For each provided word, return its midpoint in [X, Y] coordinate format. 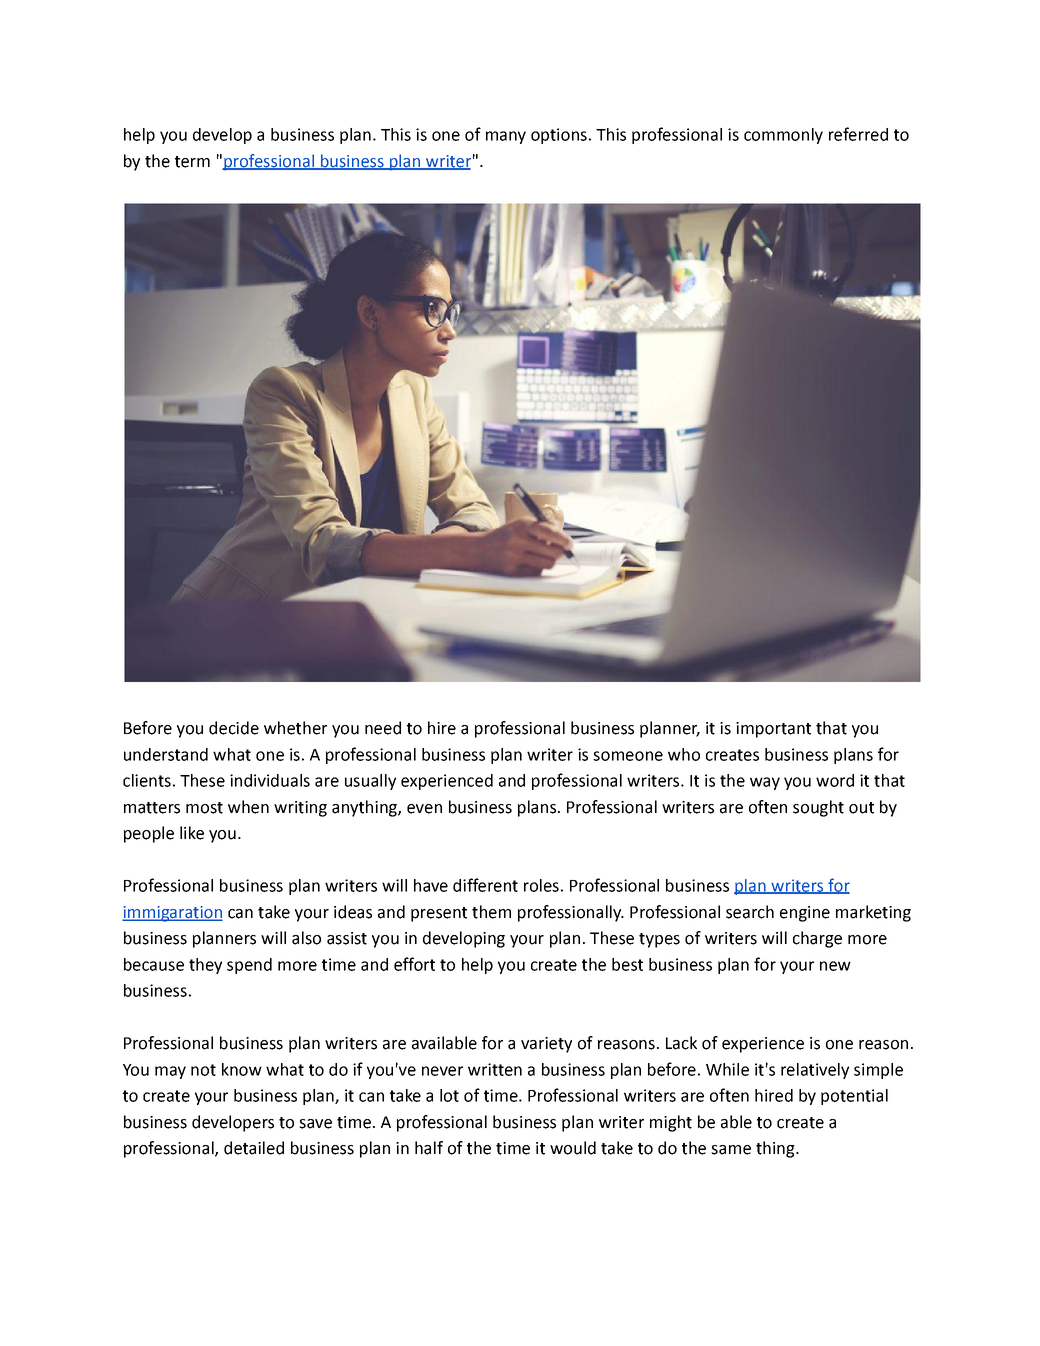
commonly [783, 136]
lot [449, 1095]
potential [854, 1097]
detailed [254, 1148]
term [192, 162]
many [506, 137]
